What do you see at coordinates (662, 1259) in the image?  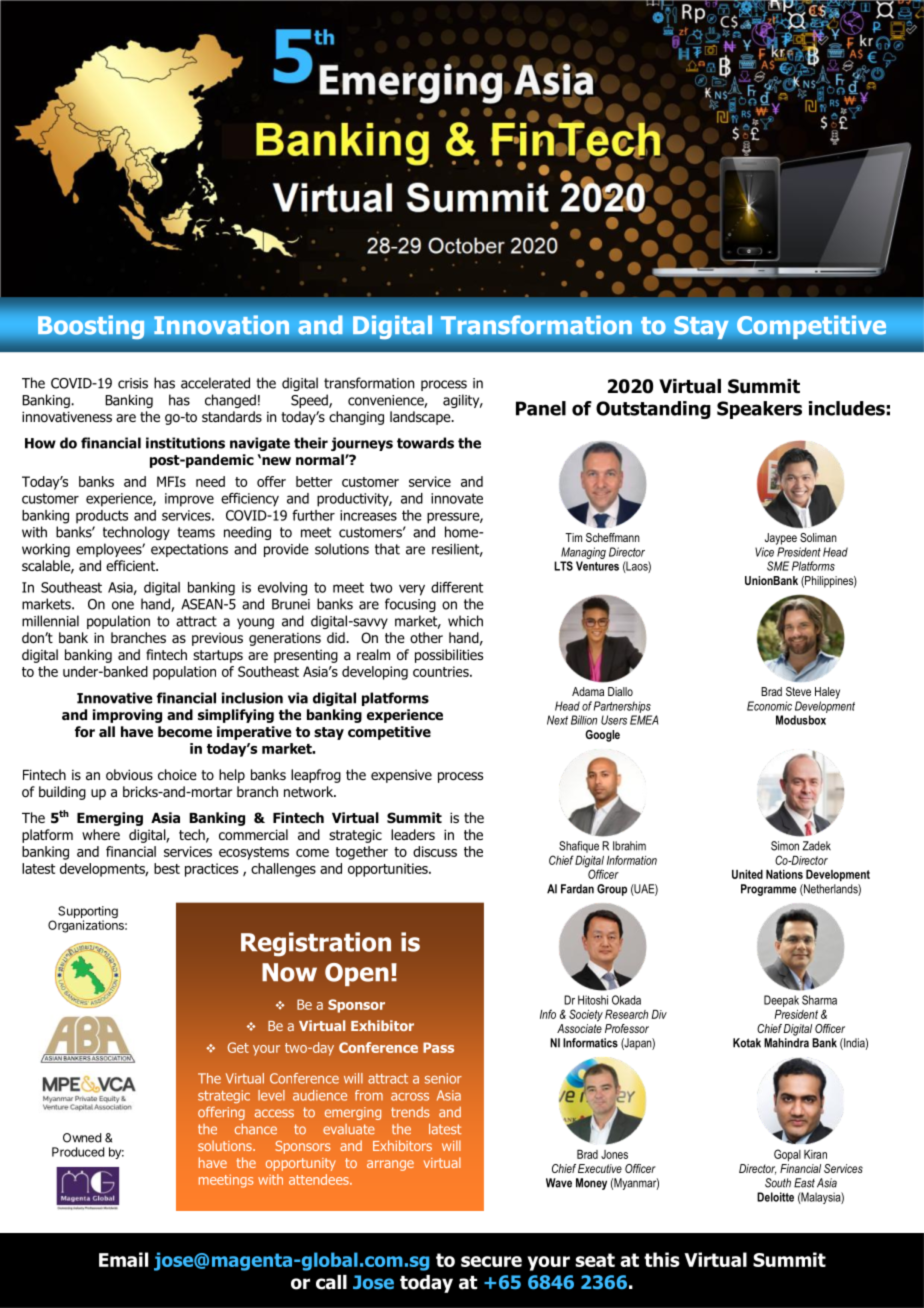 I see `this` at bounding box center [662, 1259].
